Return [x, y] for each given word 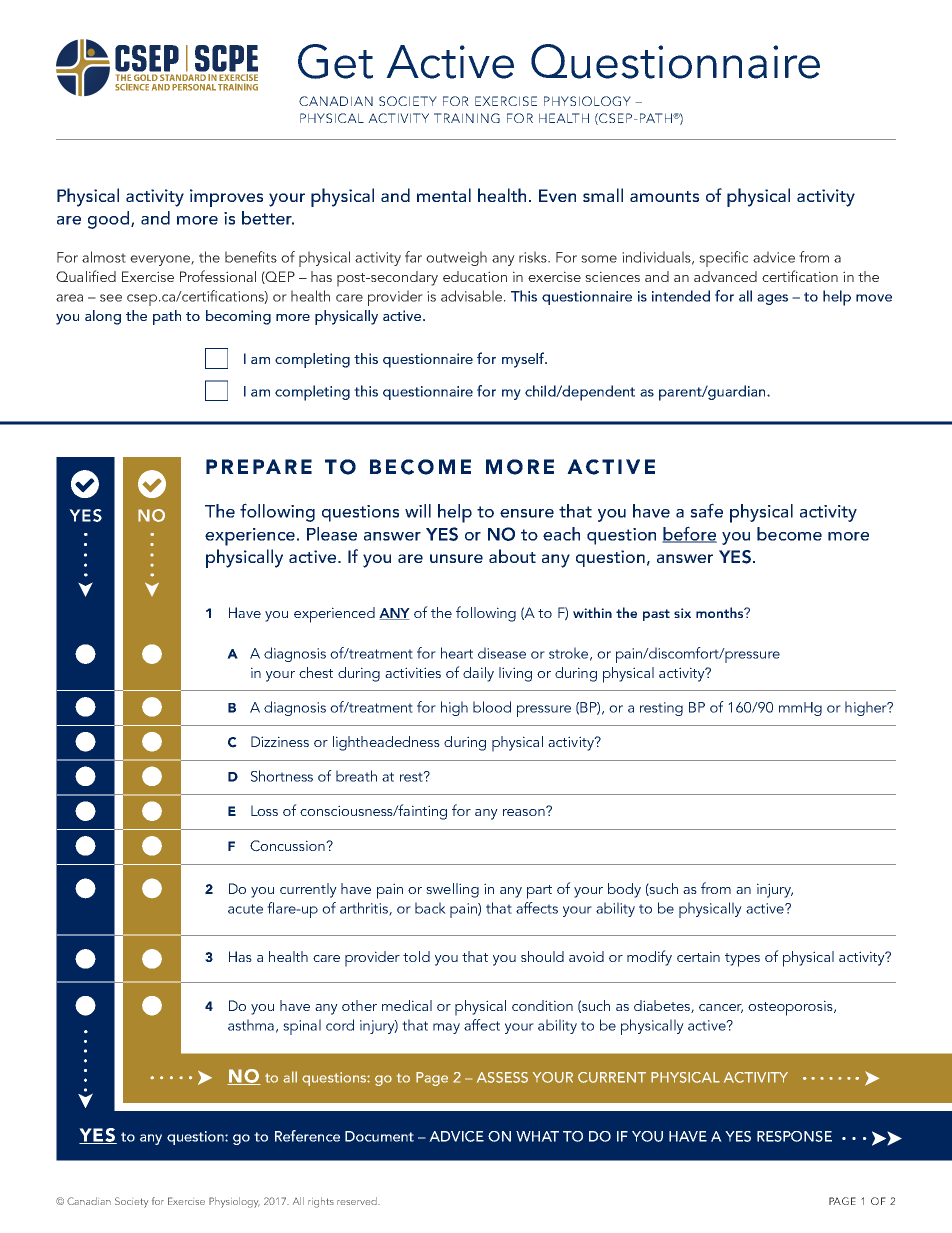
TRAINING [467, 118]
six [682, 613]
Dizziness [280, 741]
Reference [307, 1136]
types [742, 960]
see [111, 298]
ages [772, 299]
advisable [471, 296]
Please [332, 534]
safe [706, 510]
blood [492, 707]
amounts [664, 196]
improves [226, 198]
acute [245, 909]
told [416, 956]
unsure [456, 558]
